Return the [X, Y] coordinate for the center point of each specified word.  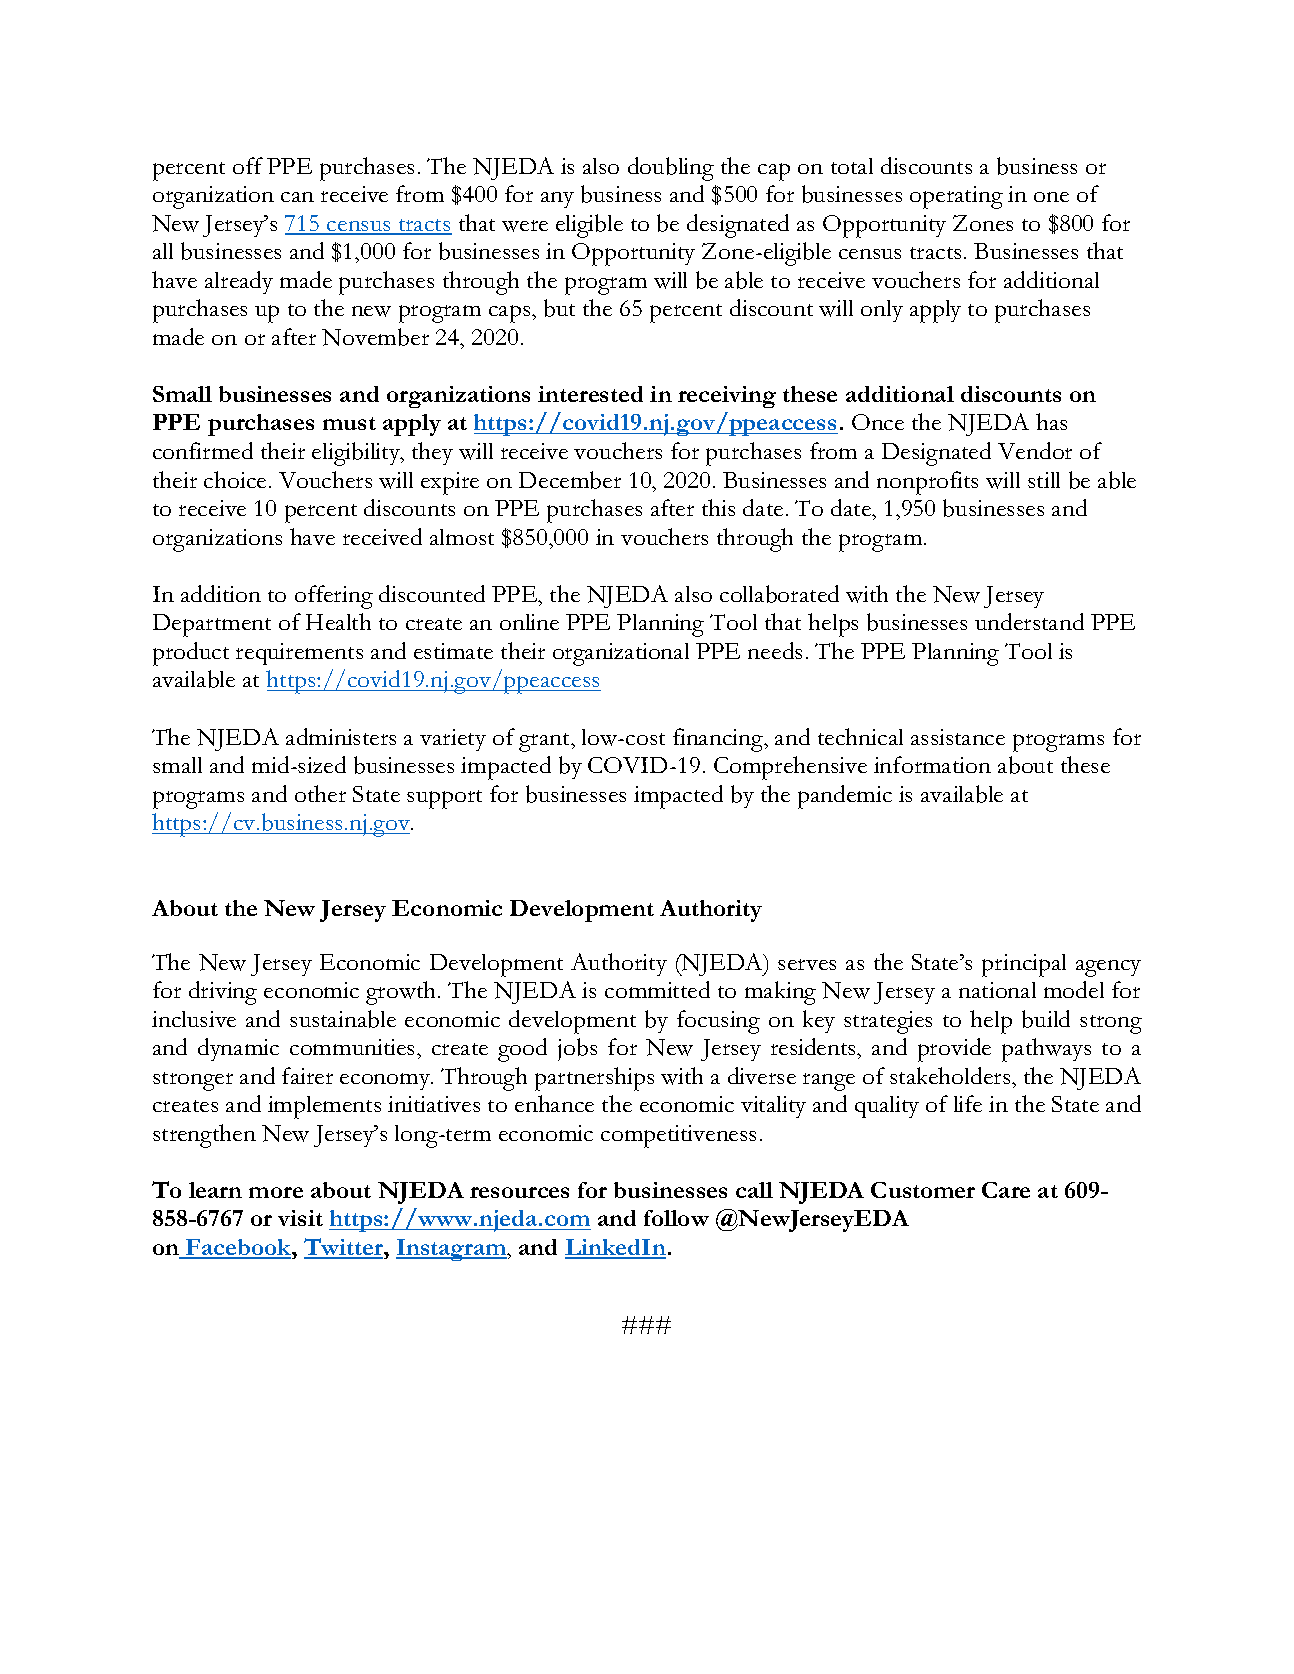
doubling [671, 169]
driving [223, 993]
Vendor [1035, 450]
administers [341, 736]
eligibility [357, 454]
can [297, 197]
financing [719, 740]
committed [657, 989]
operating [956, 197]
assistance [958, 737]
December [570, 480]
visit [300, 1218]
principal [1024, 965]
